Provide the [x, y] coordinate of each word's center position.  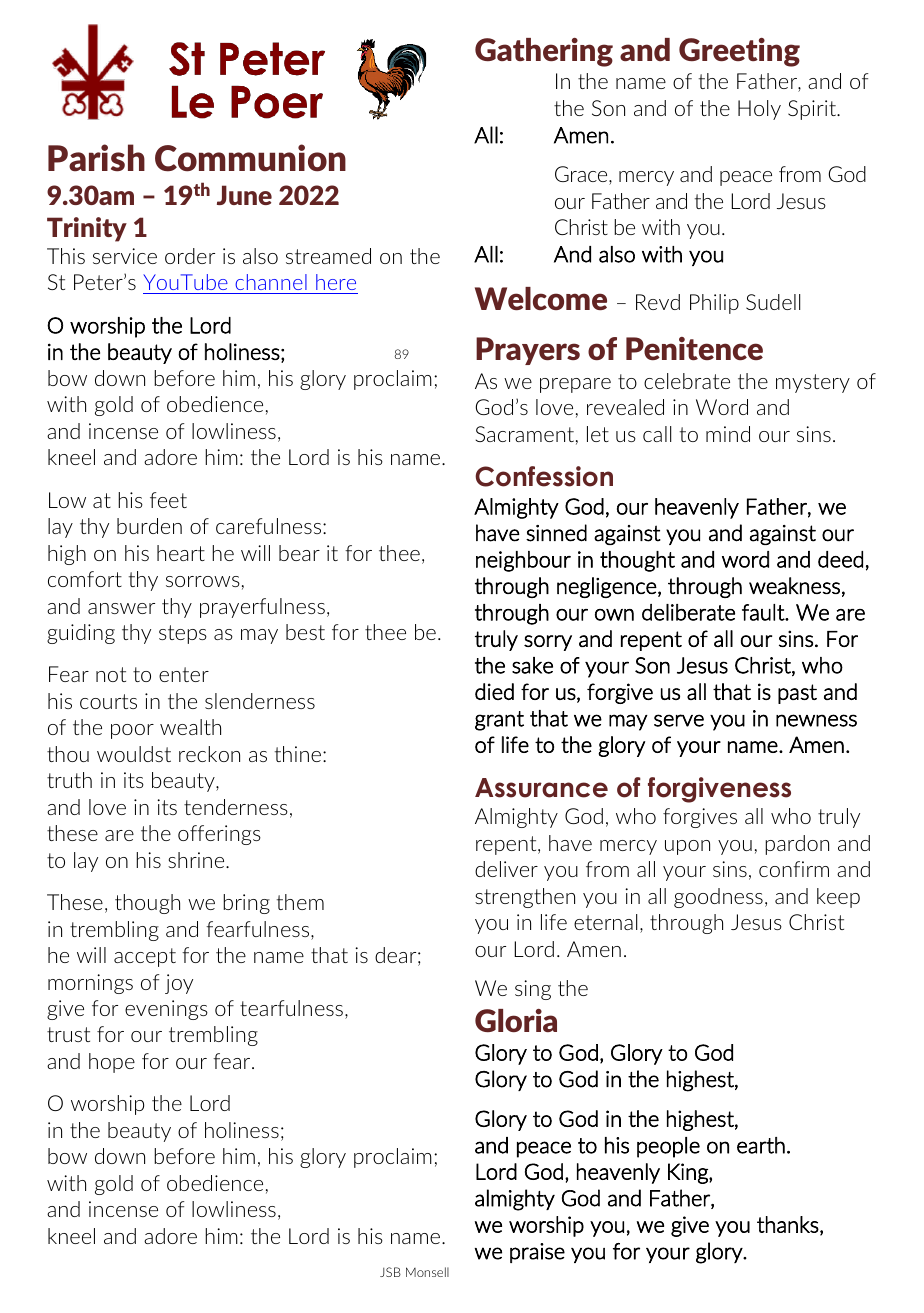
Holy [759, 110]
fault [764, 612]
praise [537, 1253]
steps [183, 634]
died [494, 691]
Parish [96, 158]
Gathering [544, 52]
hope [112, 1063]
